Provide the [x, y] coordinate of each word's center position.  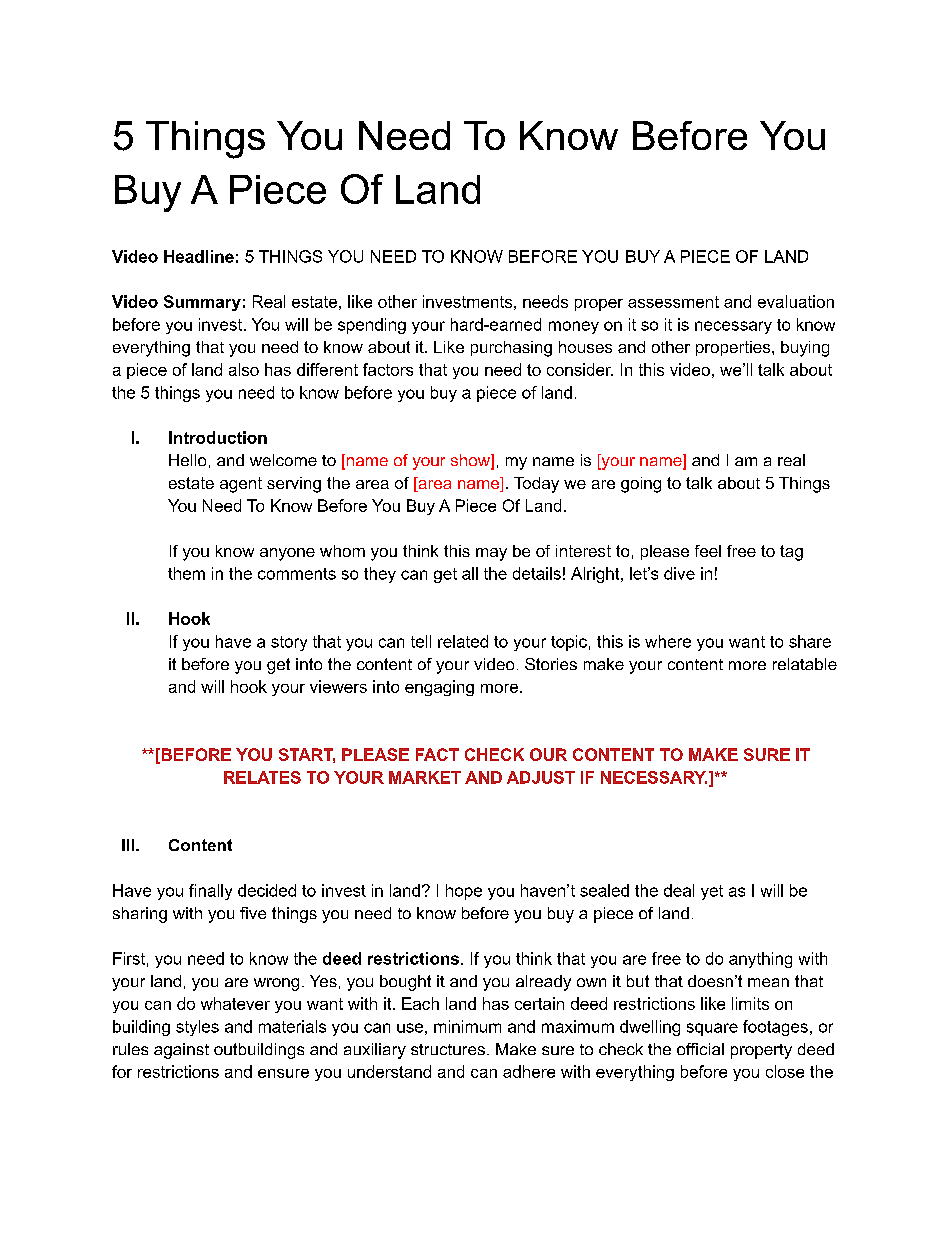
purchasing [511, 349]
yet [712, 892]
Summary [202, 303]
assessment [673, 302]
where [668, 641]
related [463, 641]
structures [448, 1049]
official [700, 1049]
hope [464, 892]
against [181, 1051]
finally [210, 892]
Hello [187, 460]
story [289, 643]
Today [536, 485]
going [641, 485]
